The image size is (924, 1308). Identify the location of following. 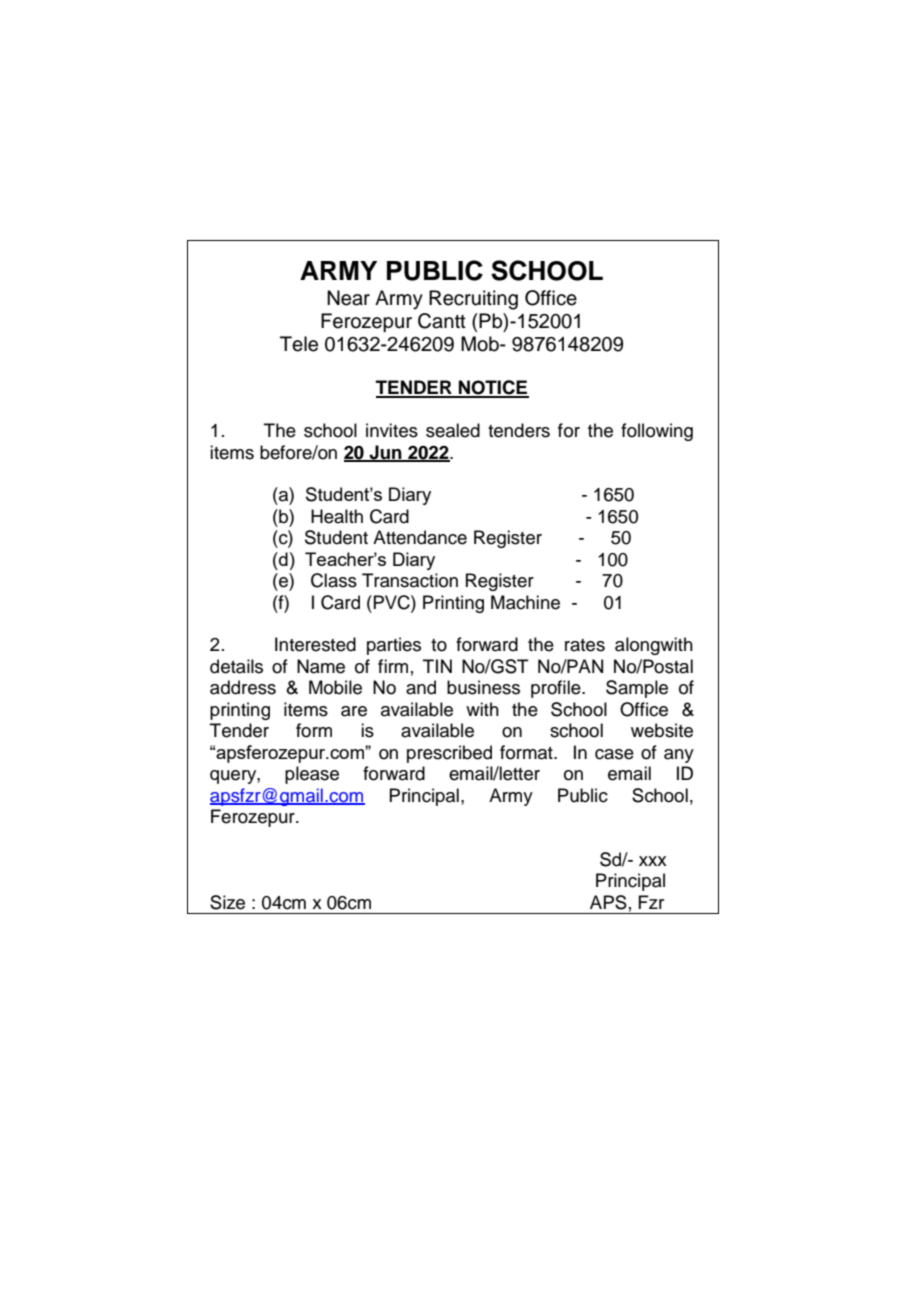
(657, 432).
